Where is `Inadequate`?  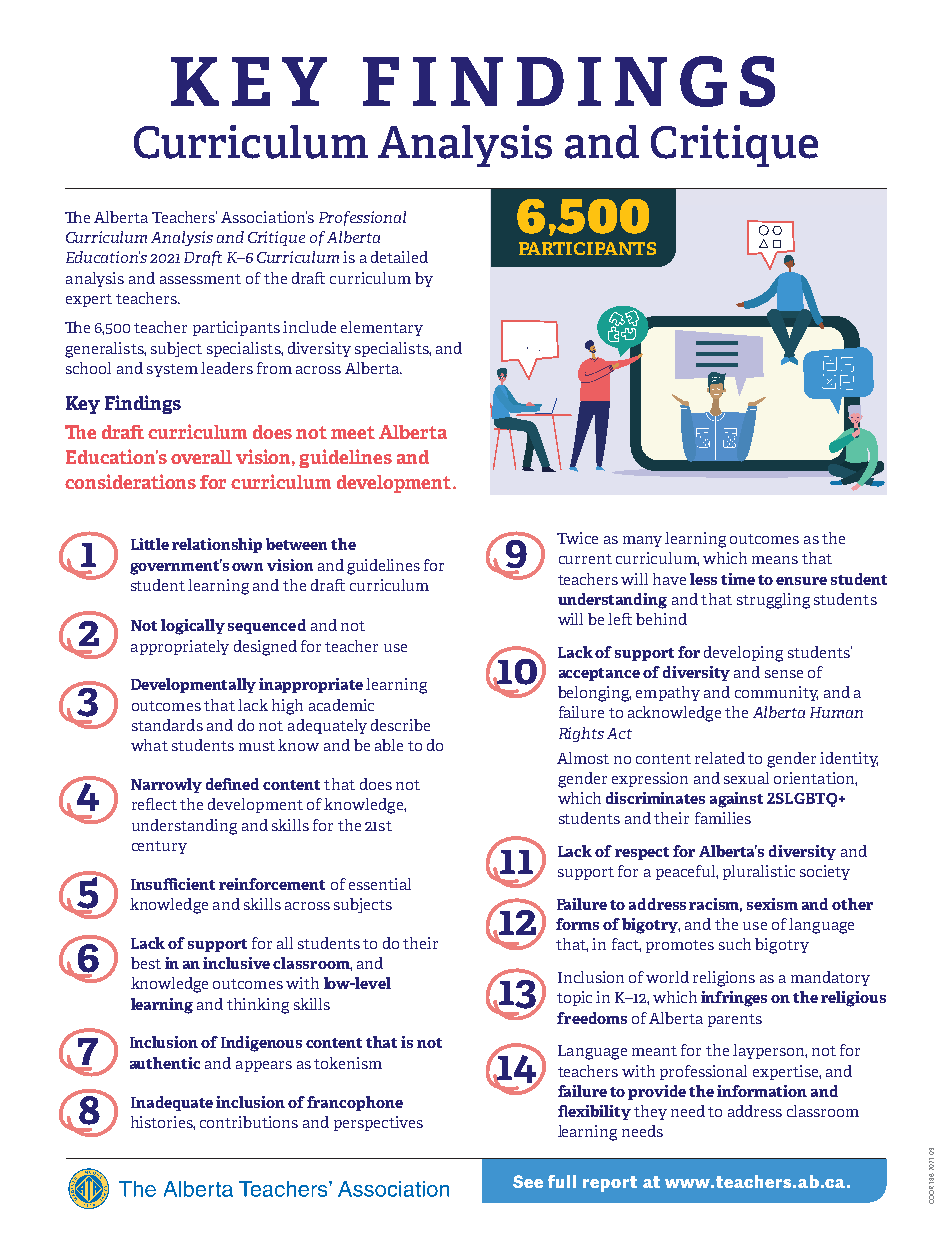 Inadequate is located at coordinates (172, 1103).
